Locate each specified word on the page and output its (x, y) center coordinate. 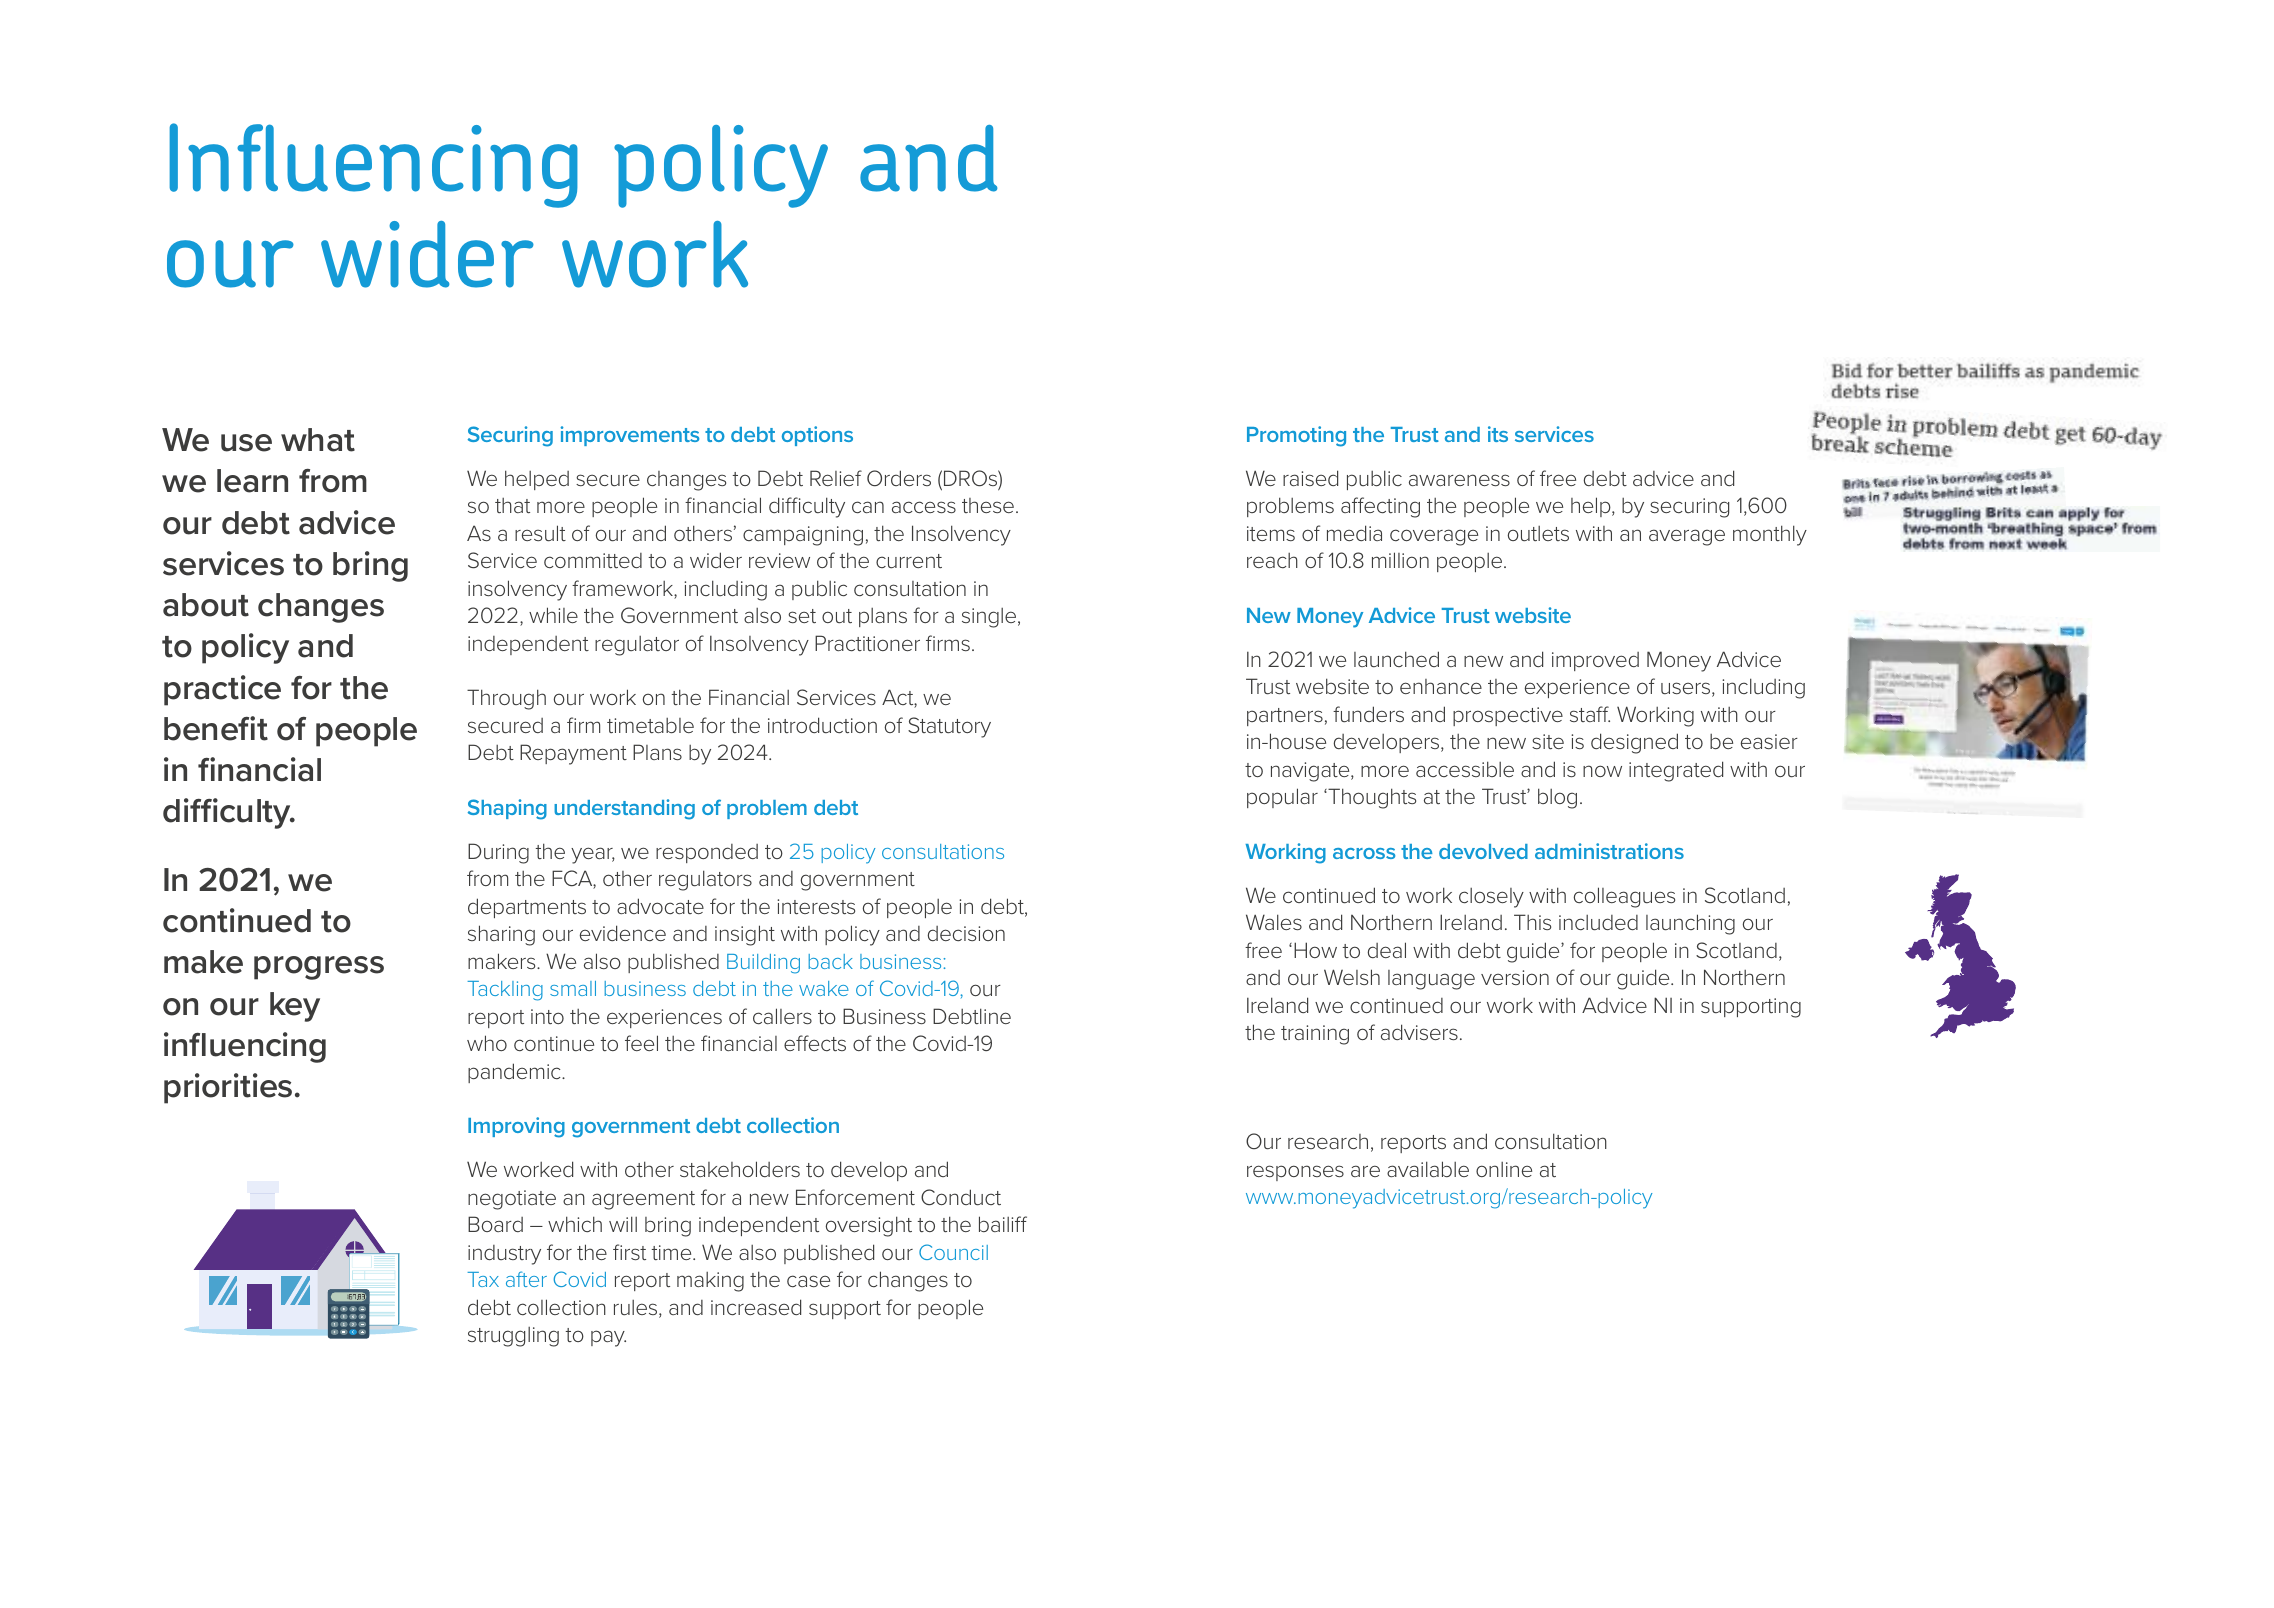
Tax (483, 1279)
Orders (899, 478)
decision (966, 933)
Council (953, 1252)
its (1498, 434)
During (498, 853)
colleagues (1624, 897)
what (318, 440)
